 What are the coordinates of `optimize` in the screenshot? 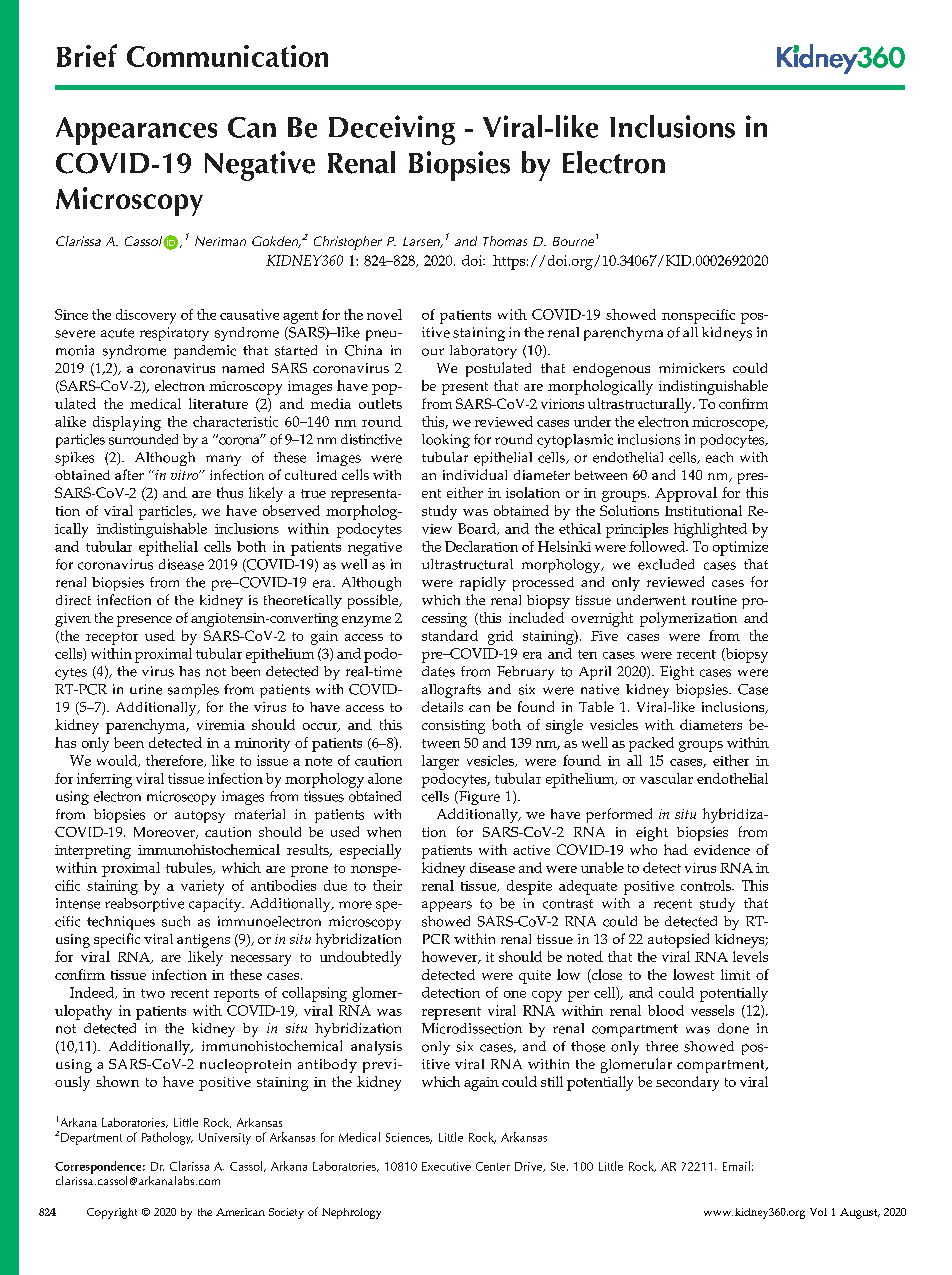 It's located at (740, 548).
